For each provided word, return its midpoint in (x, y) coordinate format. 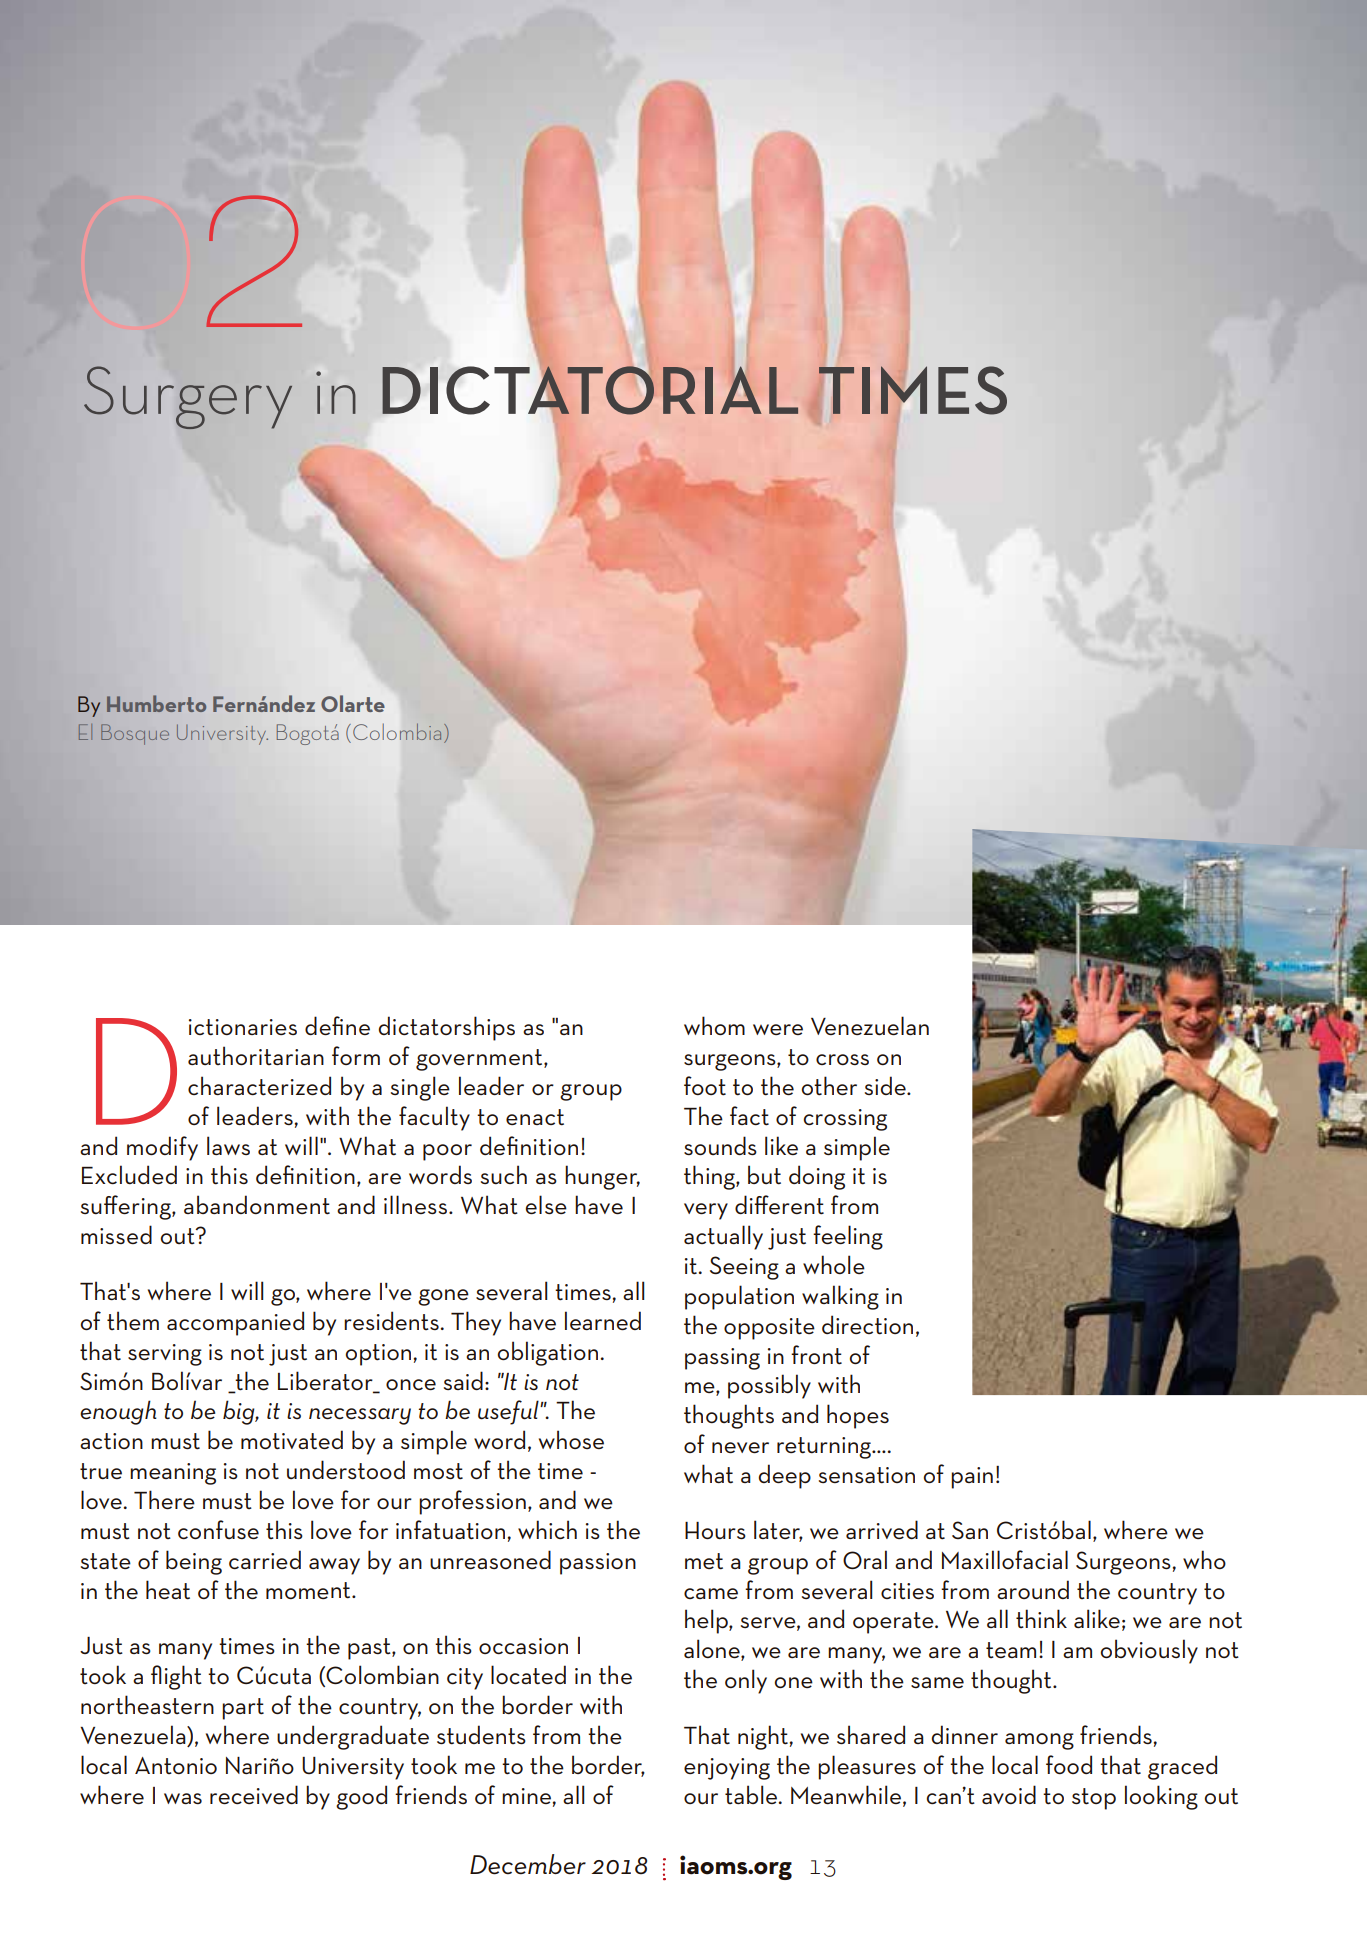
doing (817, 1177)
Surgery (188, 397)
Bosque (135, 734)
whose (571, 1439)
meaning (173, 1474)
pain (972, 1478)
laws (228, 1145)
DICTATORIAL (590, 390)
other (829, 1086)
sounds (720, 1145)
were (778, 1029)
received (254, 1794)
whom (714, 1025)
